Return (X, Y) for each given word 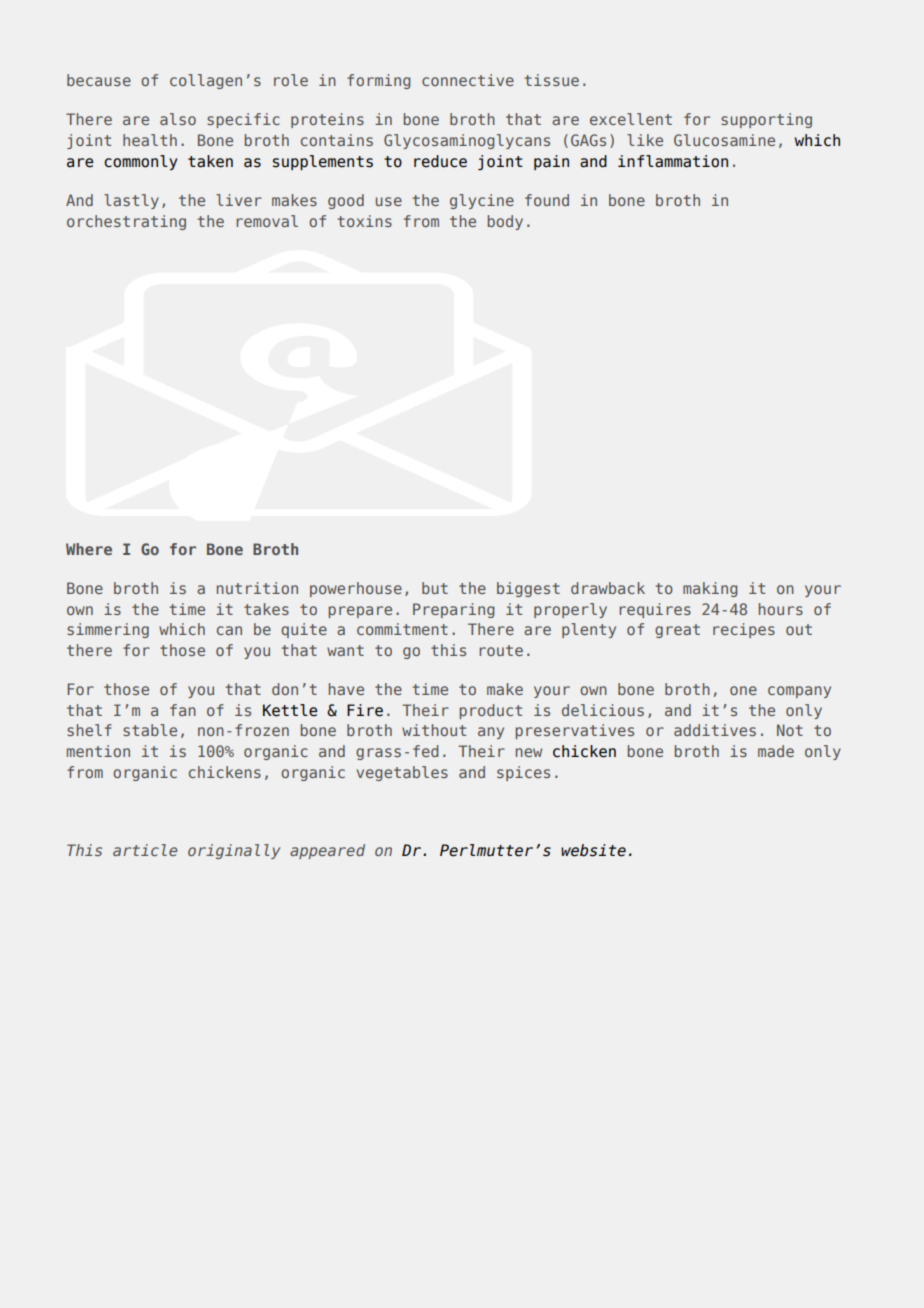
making (710, 589)
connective (468, 80)
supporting (766, 120)
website (593, 850)
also (178, 119)
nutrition (257, 588)
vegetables (402, 773)
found (547, 200)
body (505, 222)
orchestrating (126, 222)
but (435, 588)
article (145, 850)
